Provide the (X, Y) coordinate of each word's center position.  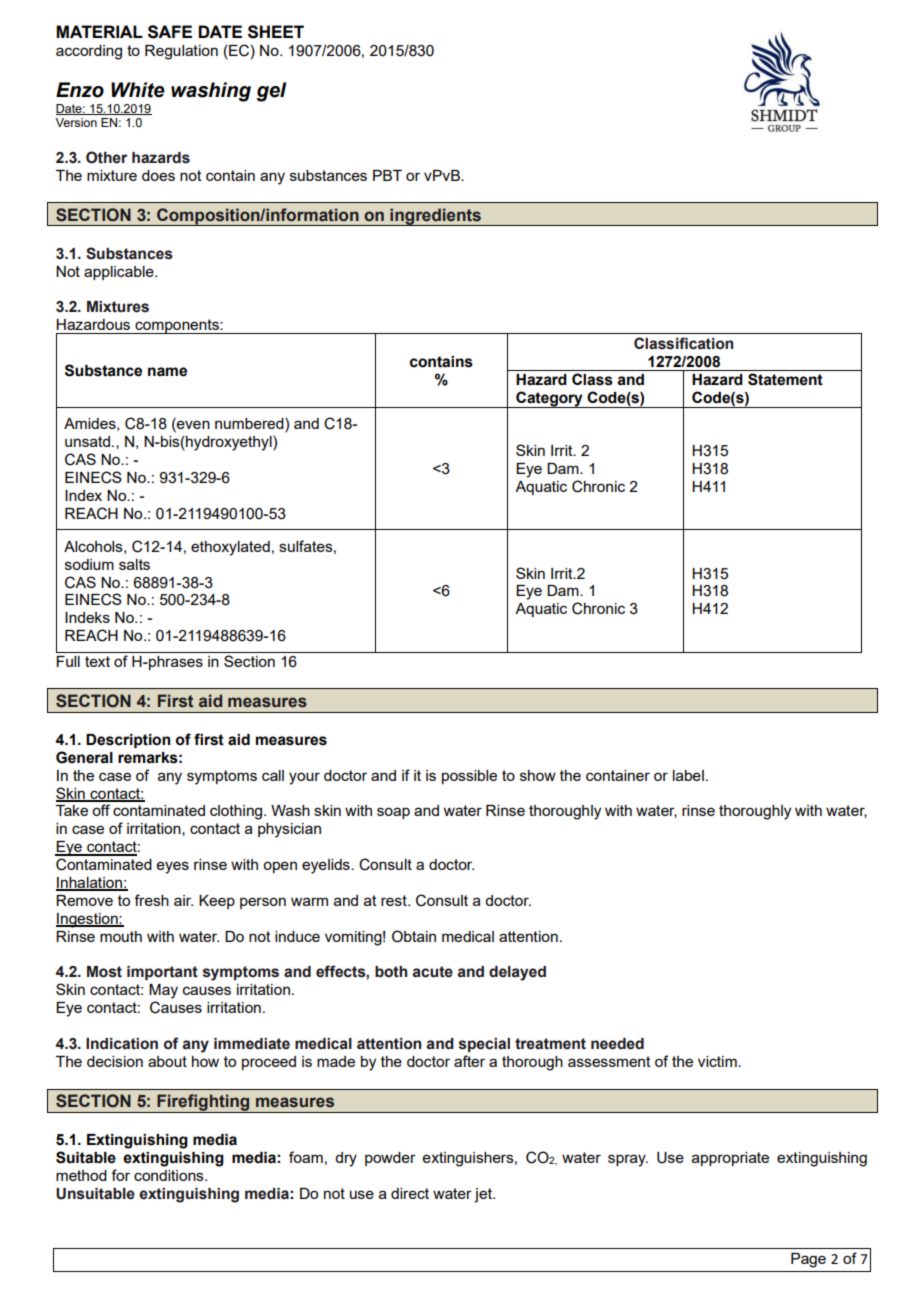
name (167, 372)
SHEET (276, 32)
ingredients (435, 217)
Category (549, 399)
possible (469, 777)
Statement (785, 379)
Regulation (181, 52)
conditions (170, 1175)
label (688, 775)
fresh (151, 900)
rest (395, 900)
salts (134, 564)
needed (617, 1044)
